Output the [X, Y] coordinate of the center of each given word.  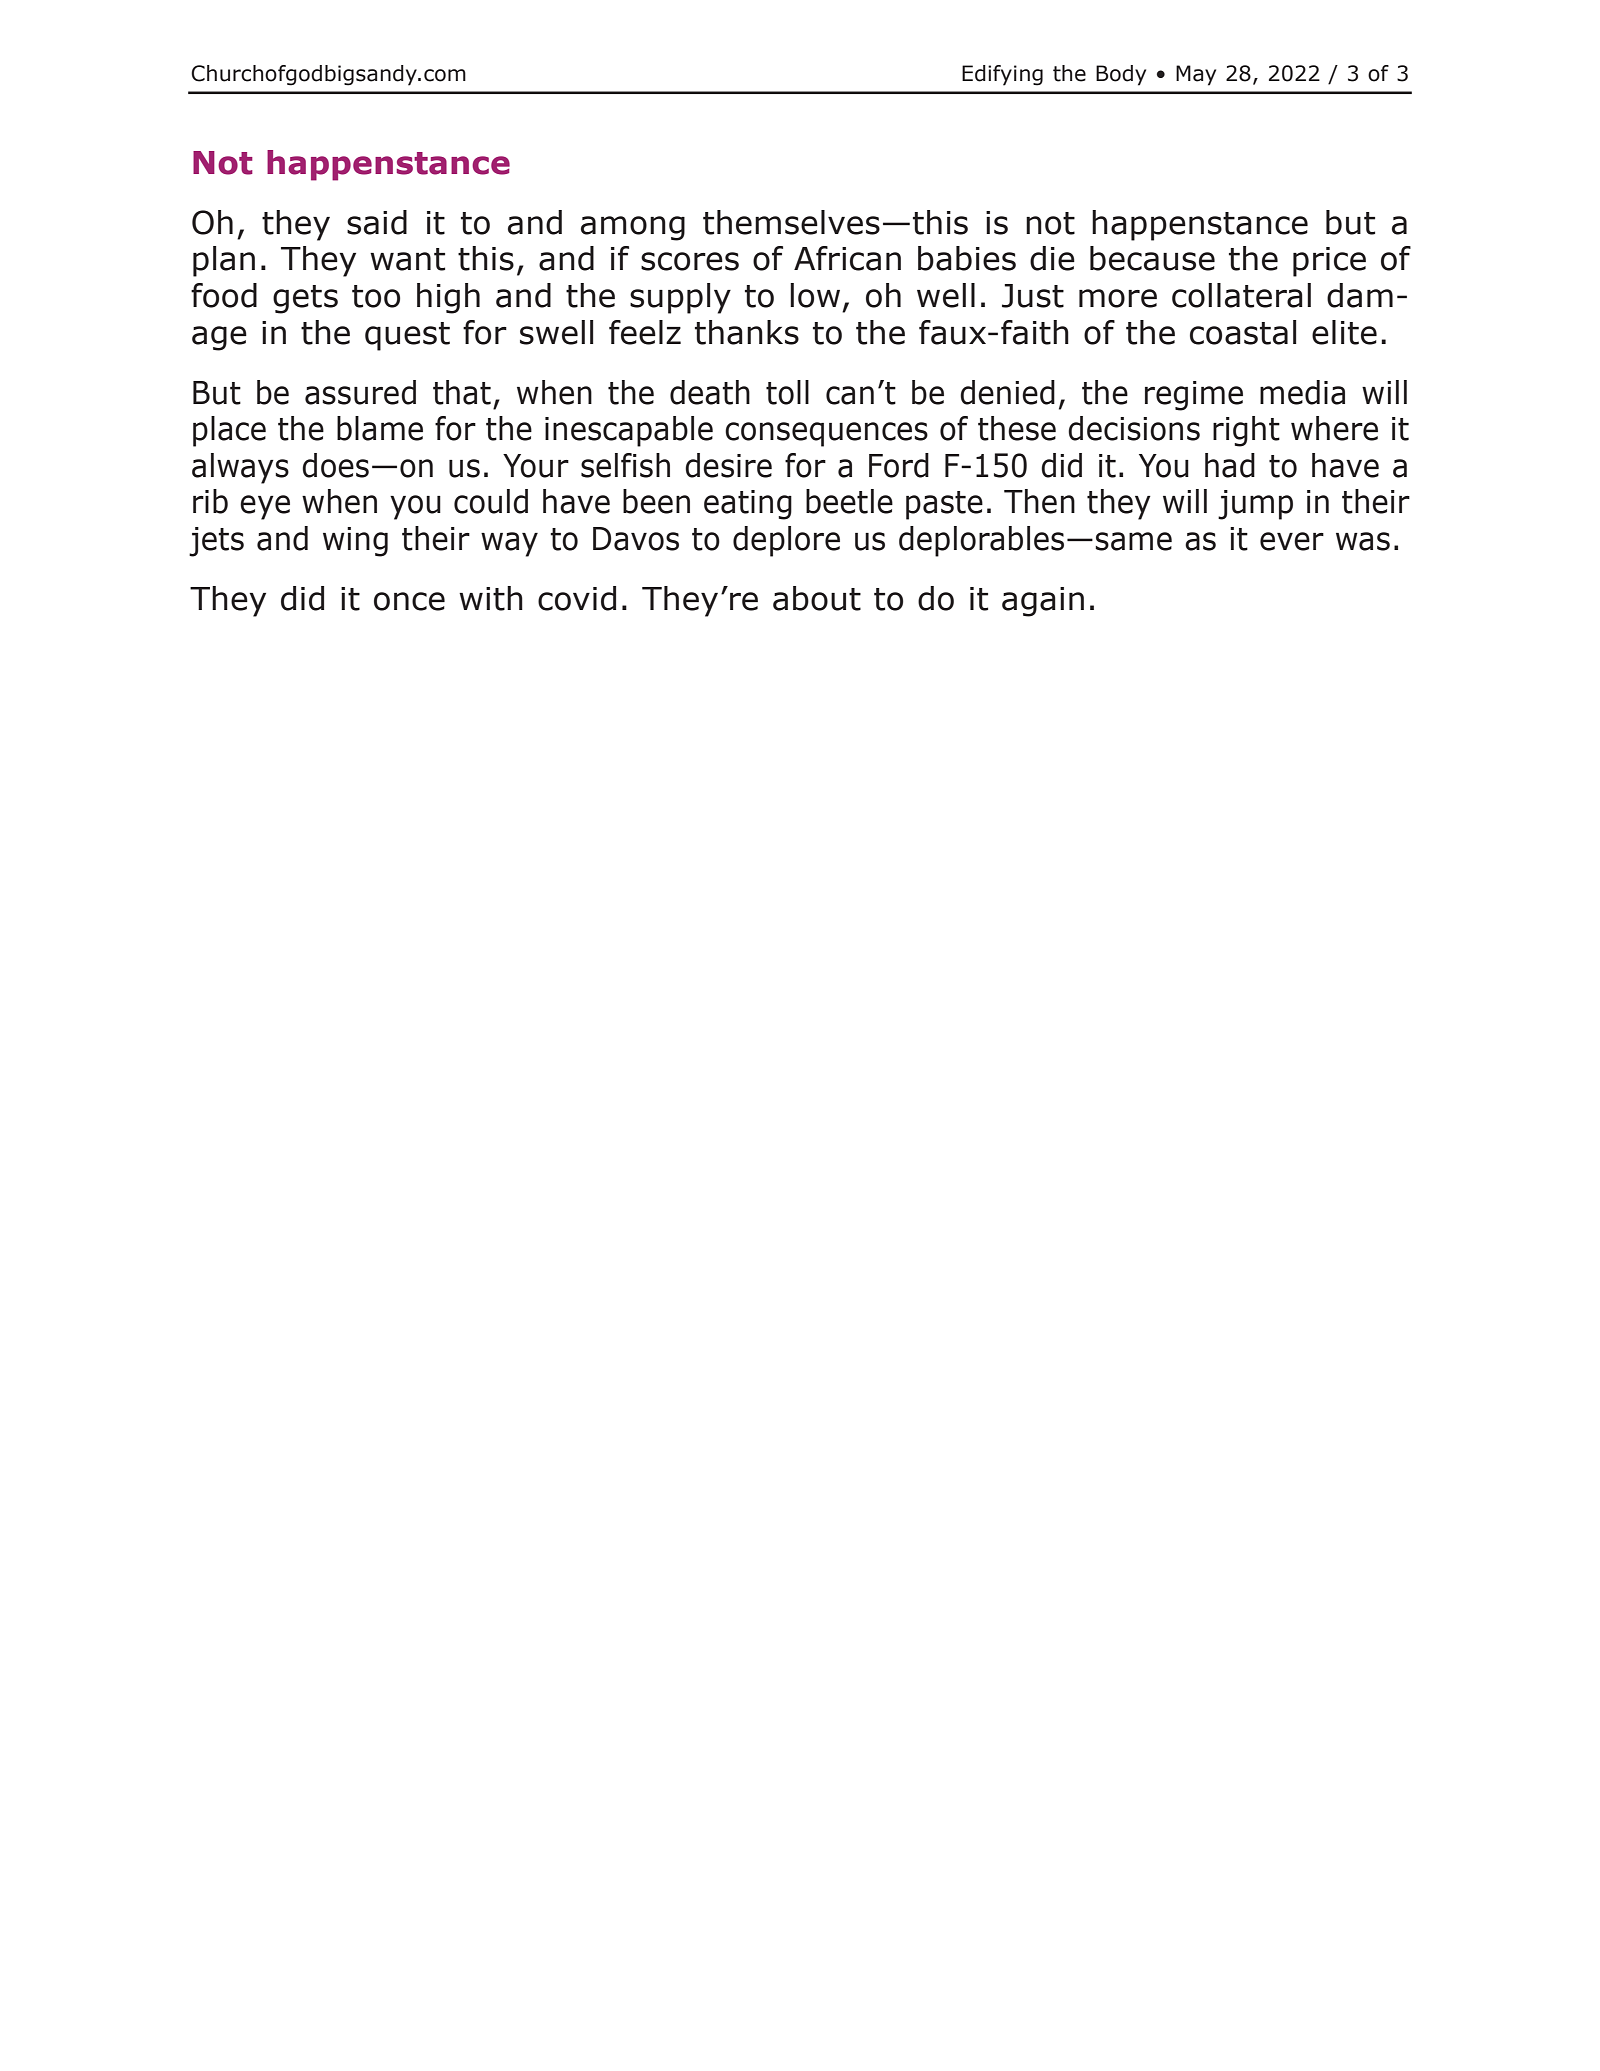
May [1196, 75]
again [1043, 602]
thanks [747, 332]
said [377, 222]
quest [407, 336]
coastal [1243, 332]
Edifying [1002, 75]
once [409, 601]
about [817, 598]
